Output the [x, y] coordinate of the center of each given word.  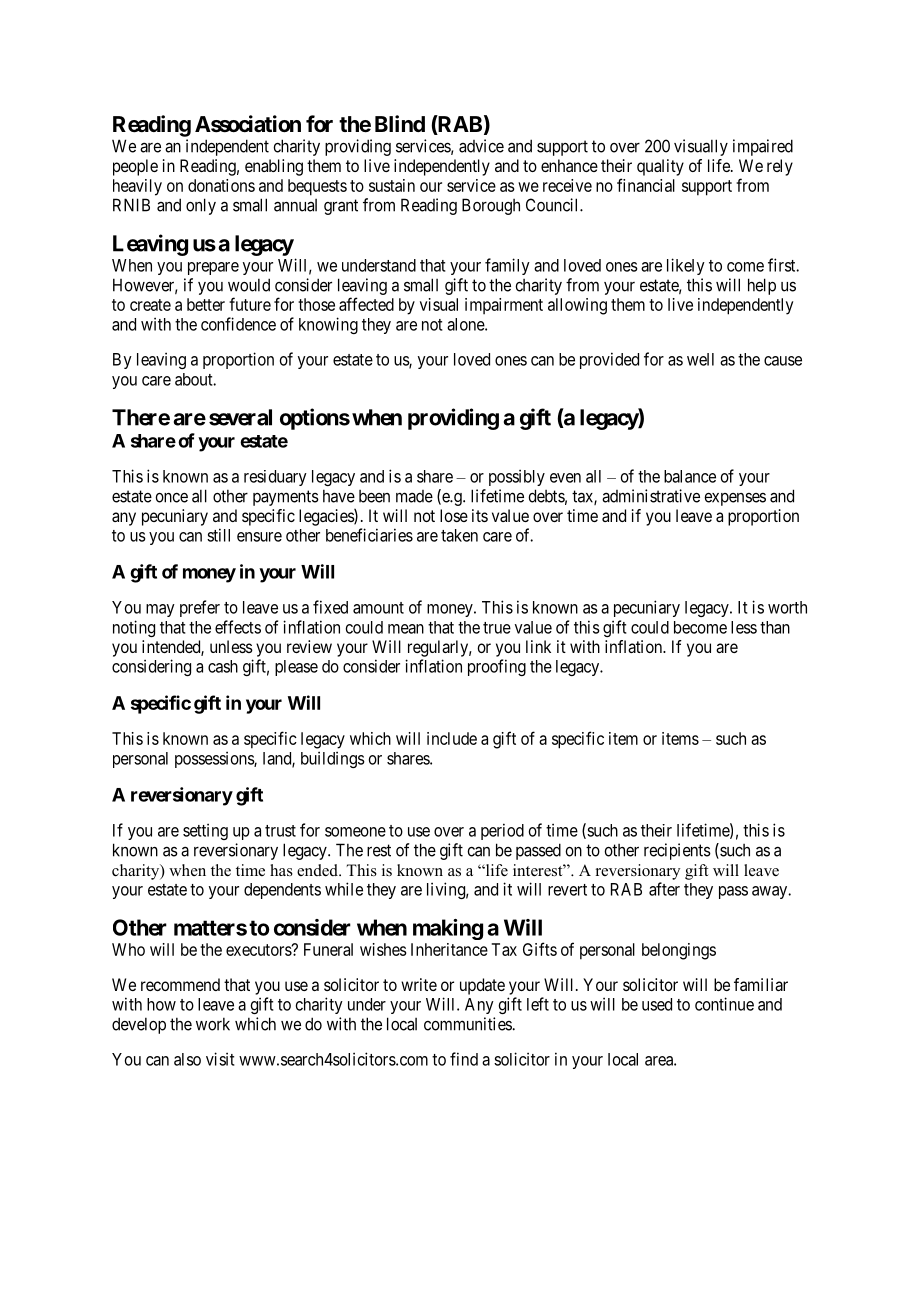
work [213, 1024]
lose [454, 515]
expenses [735, 499]
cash [223, 666]
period [502, 831]
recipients [677, 851]
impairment [504, 306]
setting [205, 831]
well [700, 359]
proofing [497, 667]
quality [660, 167]
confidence [238, 324]
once [171, 498]
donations [221, 185]
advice [481, 146]
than [775, 627]
